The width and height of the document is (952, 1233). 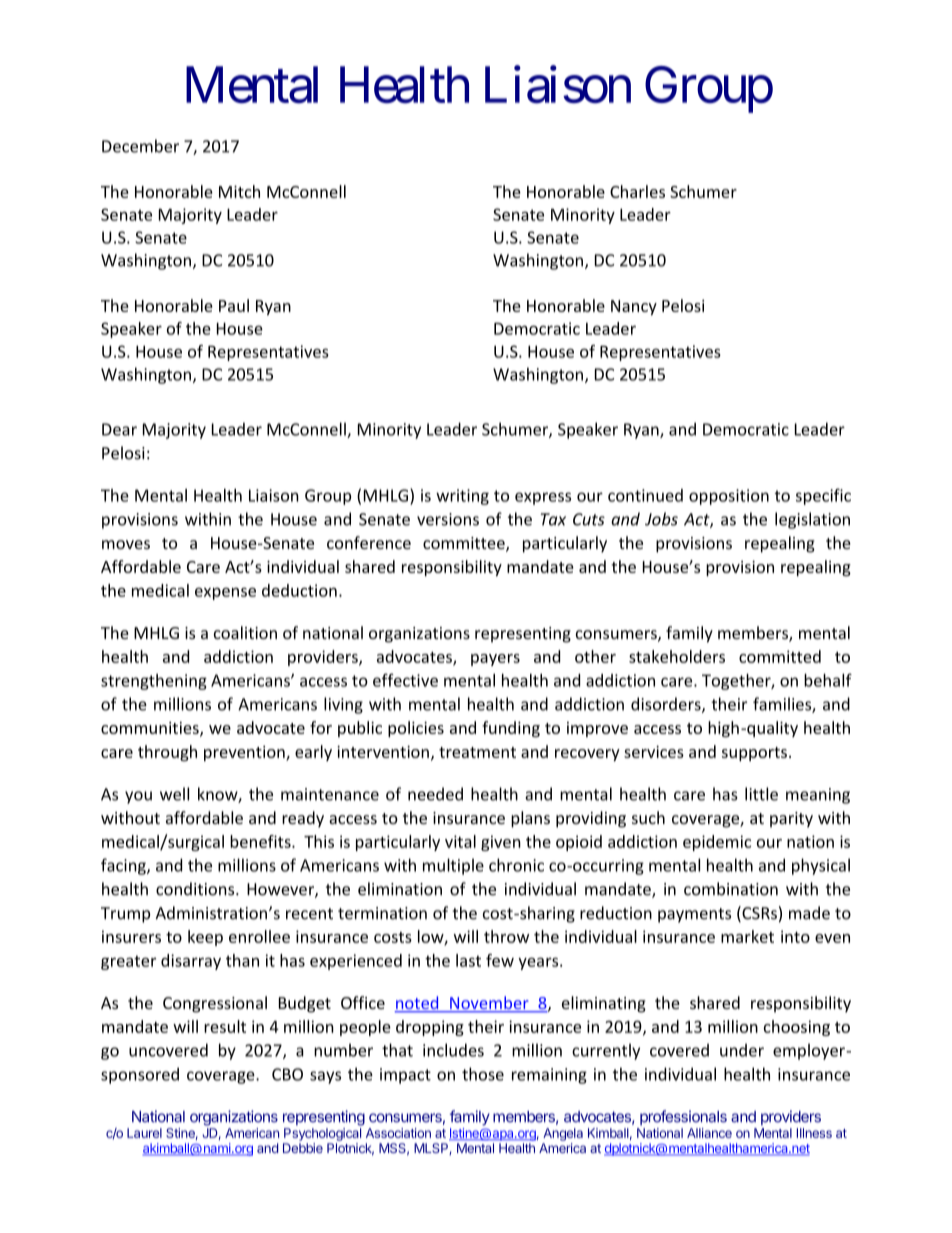 What do you see at coordinates (245, 632) in the document?
I see `coalition` at bounding box center [245, 632].
